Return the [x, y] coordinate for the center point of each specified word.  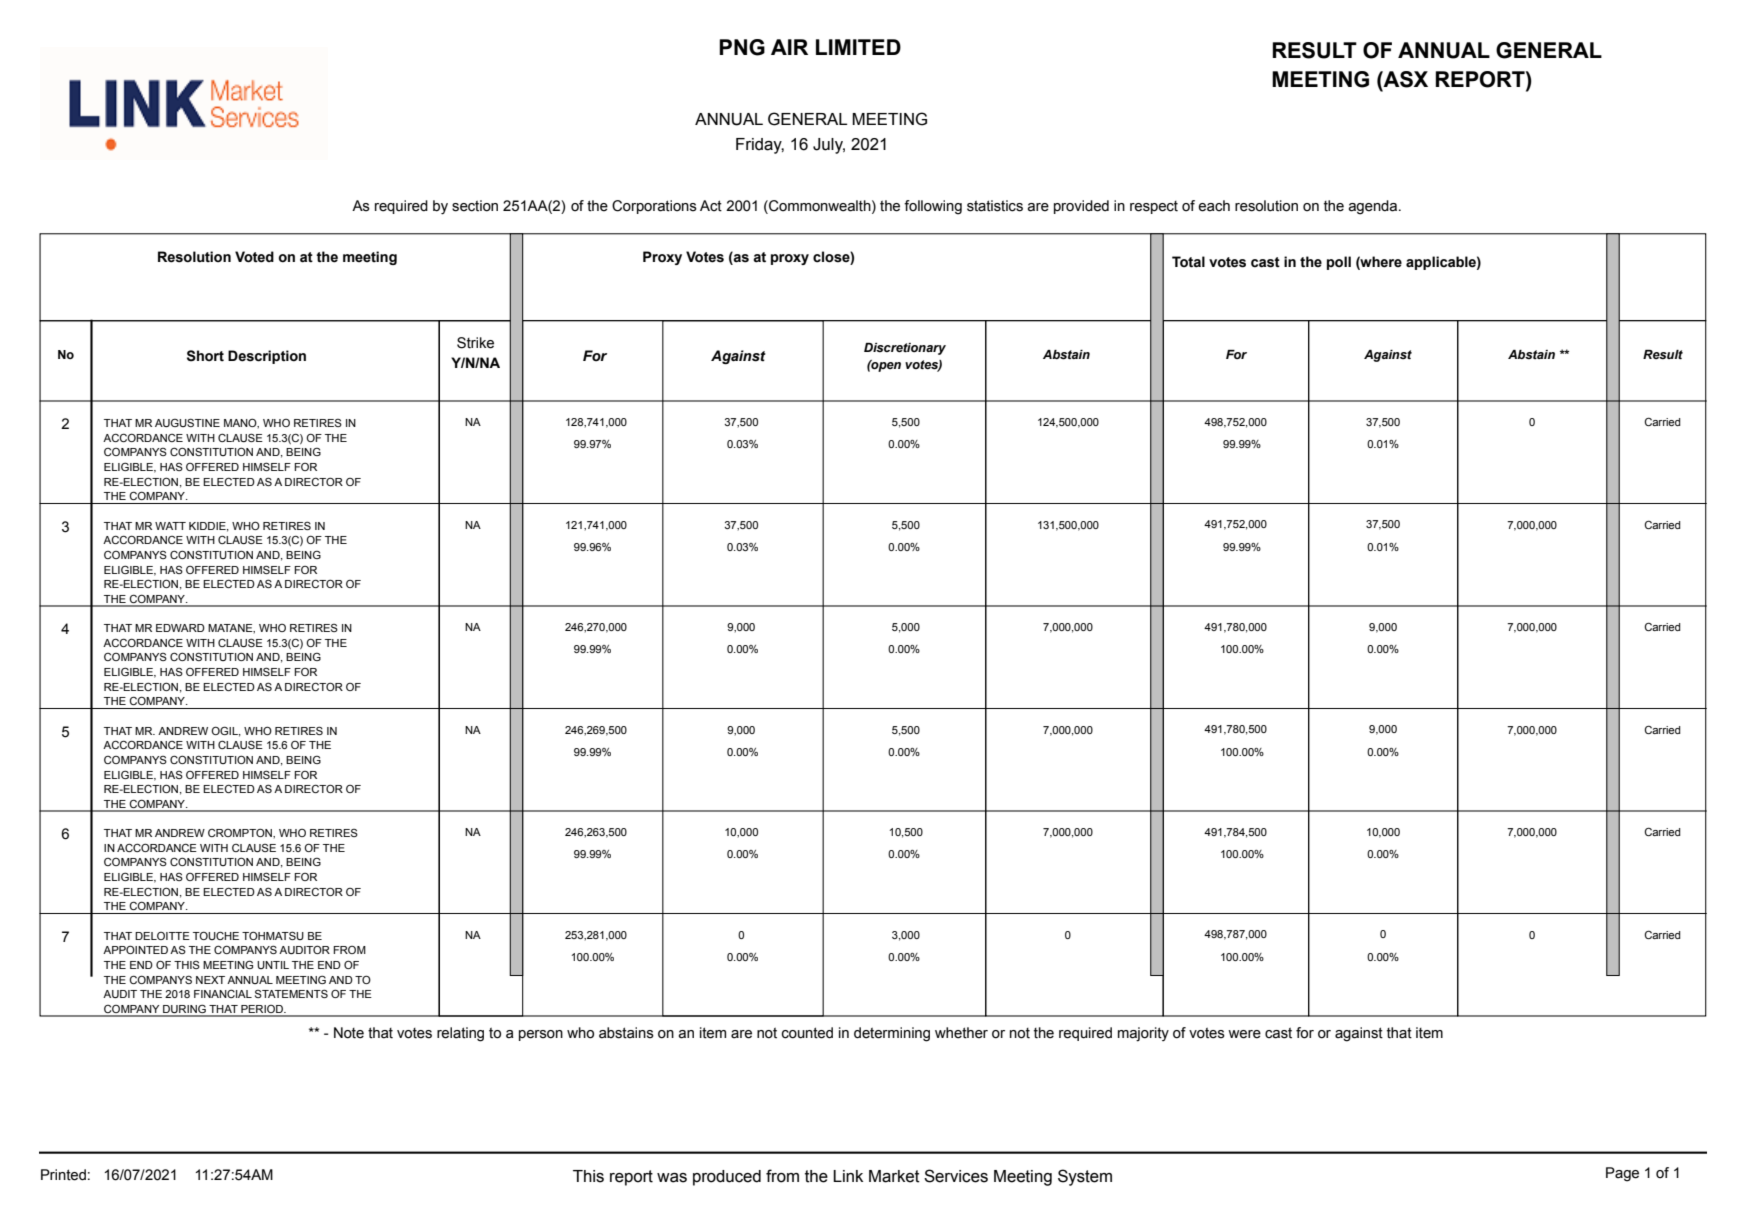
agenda [1374, 207]
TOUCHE [216, 935]
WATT [170, 526]
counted [807, 1033]
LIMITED [858, 47]
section [475, 206]
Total [1188, 262]
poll [1339, 263]
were [1244, 1034]
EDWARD [180, 628]
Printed [63, 1175]
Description [267, 357]
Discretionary [905, 349]
